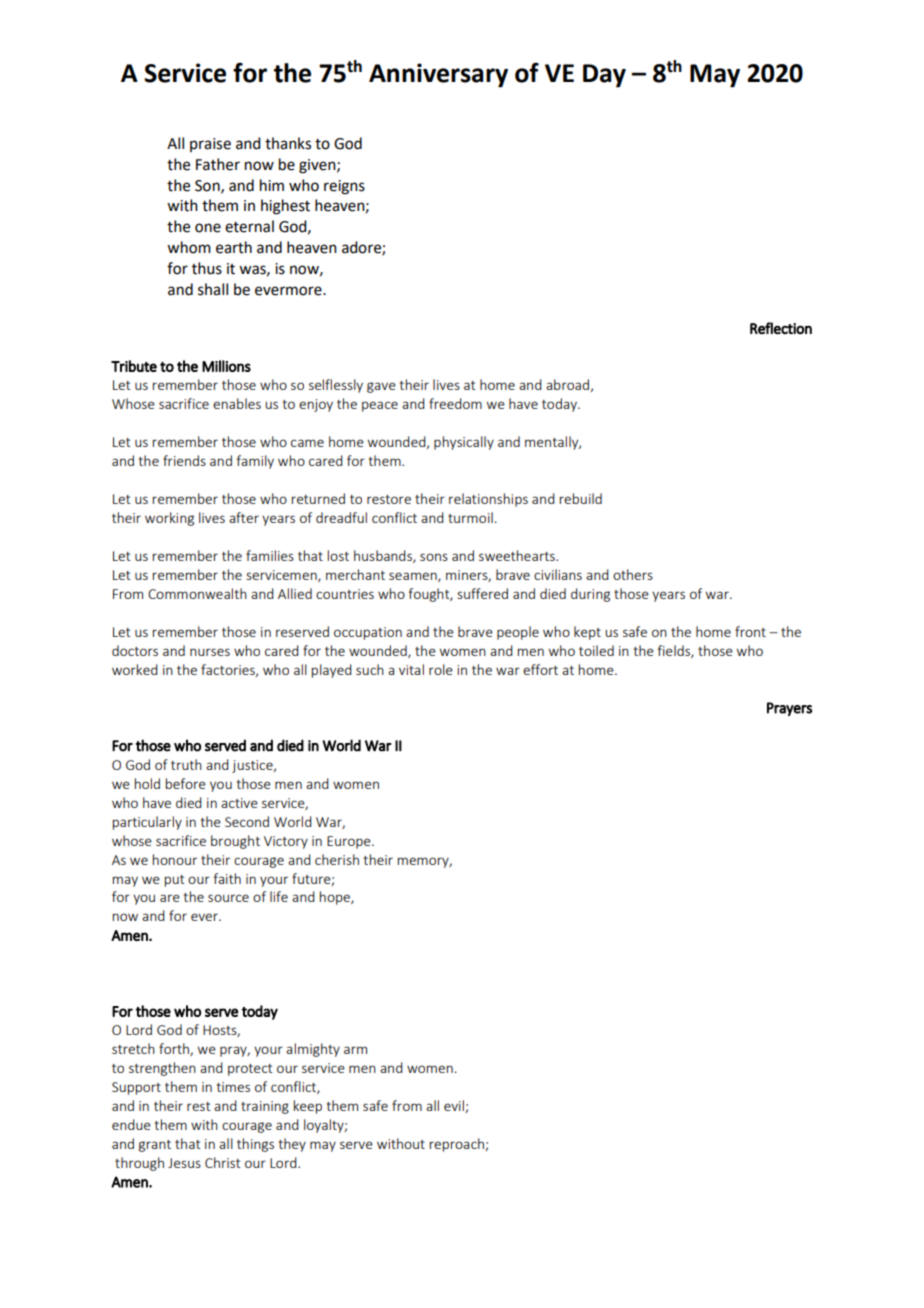 The width and height of the screenshot is (924, 1308). What do you see at coordinates (438, 75) in the screenshot?
I see `Anniversary` at bounding box center [438, 75].
